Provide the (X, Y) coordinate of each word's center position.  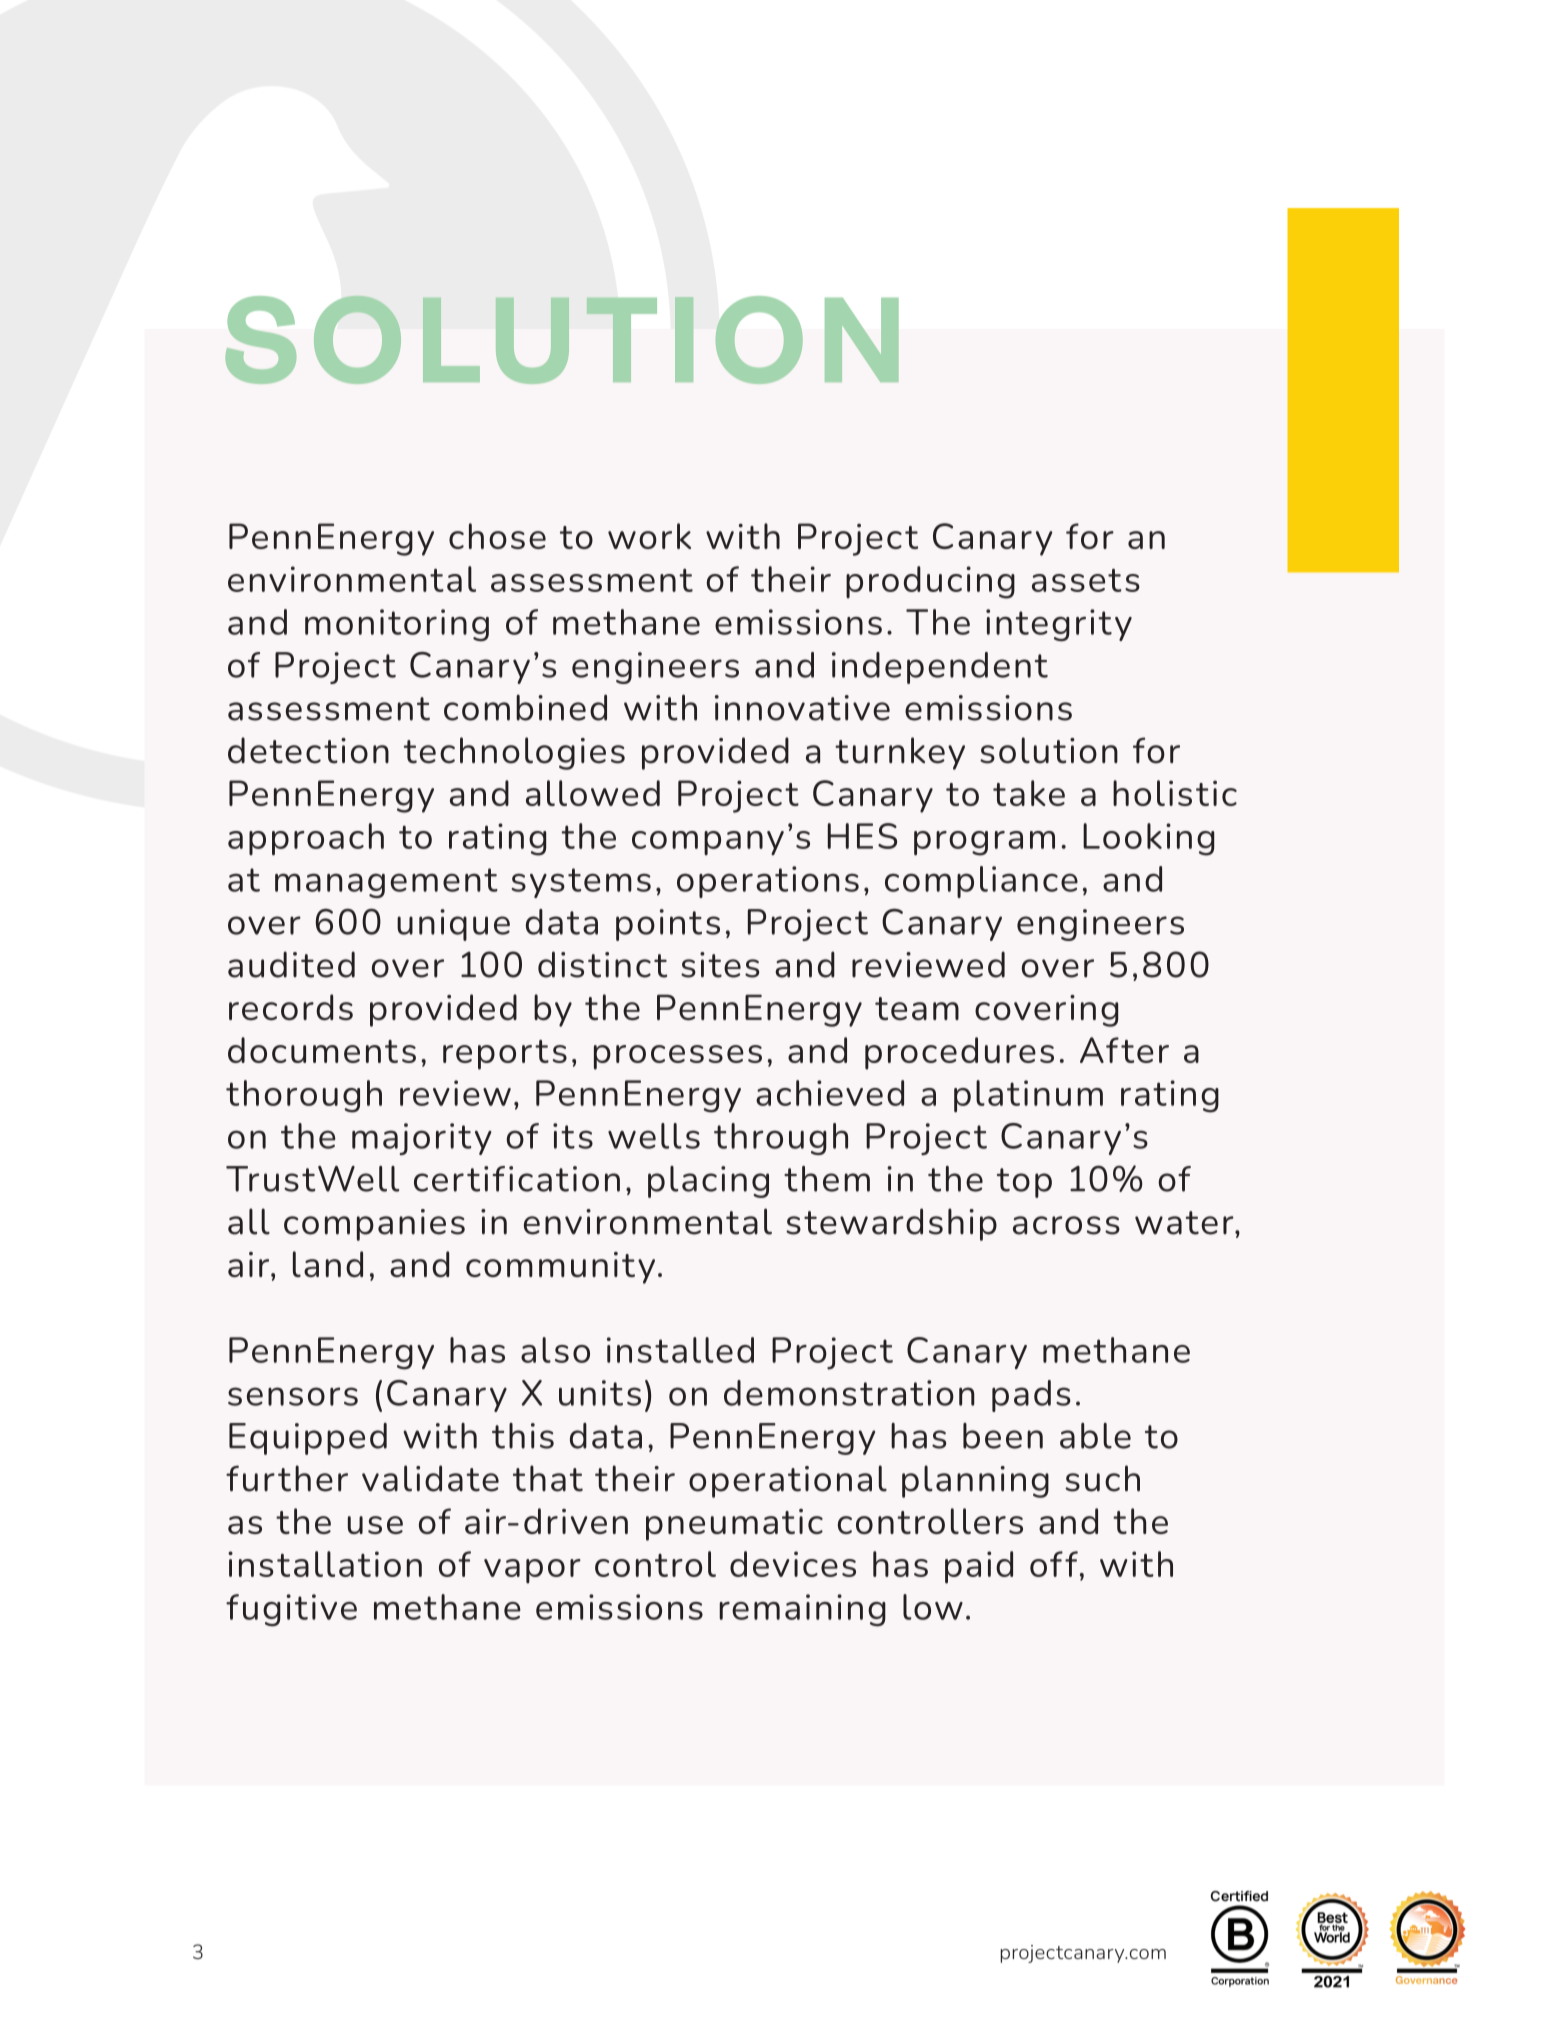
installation (325, 1564)
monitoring (397, 625)
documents (322, 1050)
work (649, 536)
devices (793, 1564)
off (1054, 1564)
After (1124, 1050)
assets (1086, 580)
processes (678, 1057)
